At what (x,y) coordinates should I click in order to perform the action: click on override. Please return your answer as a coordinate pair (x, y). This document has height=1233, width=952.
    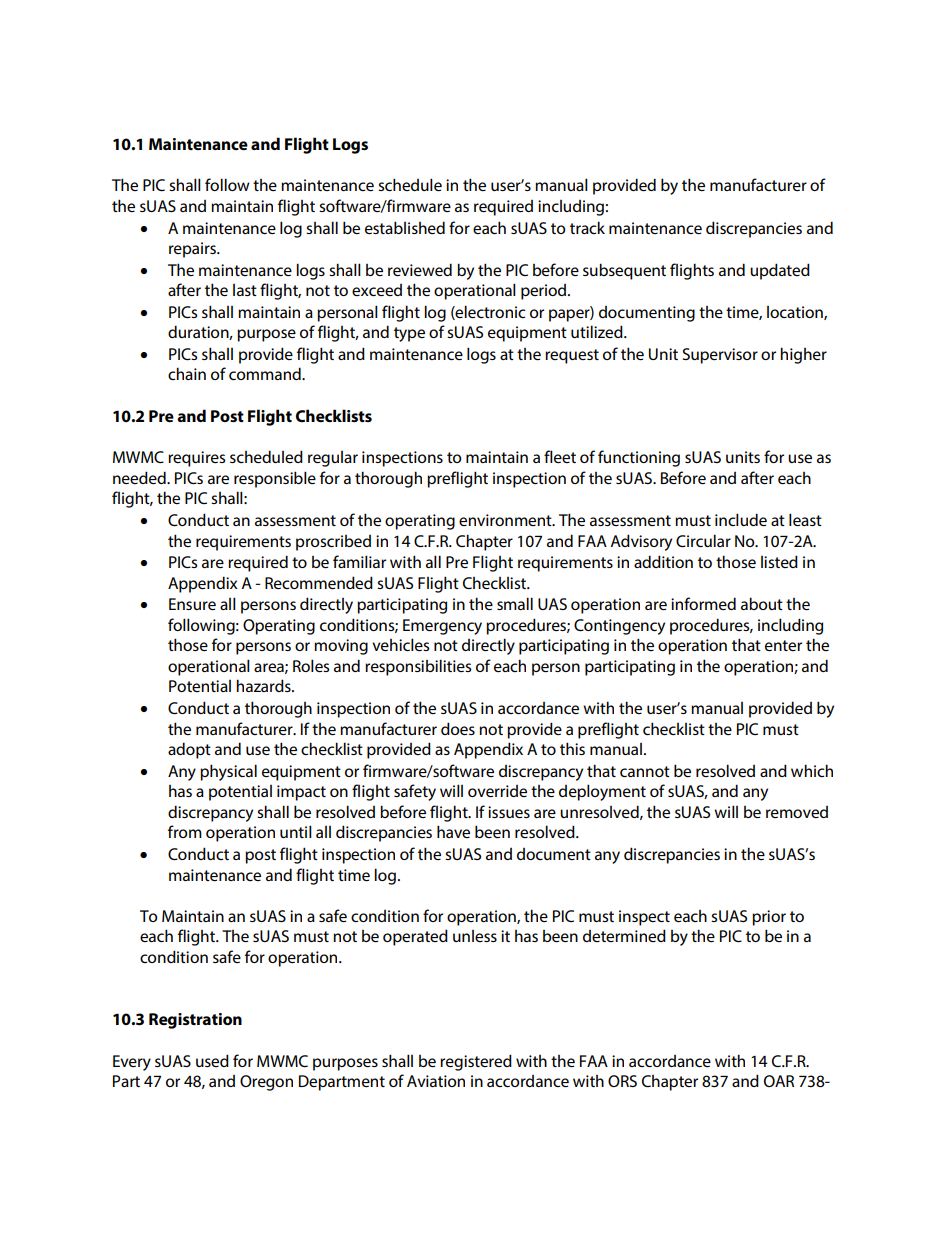
    Looking at the image, I should click on (497, 791).
